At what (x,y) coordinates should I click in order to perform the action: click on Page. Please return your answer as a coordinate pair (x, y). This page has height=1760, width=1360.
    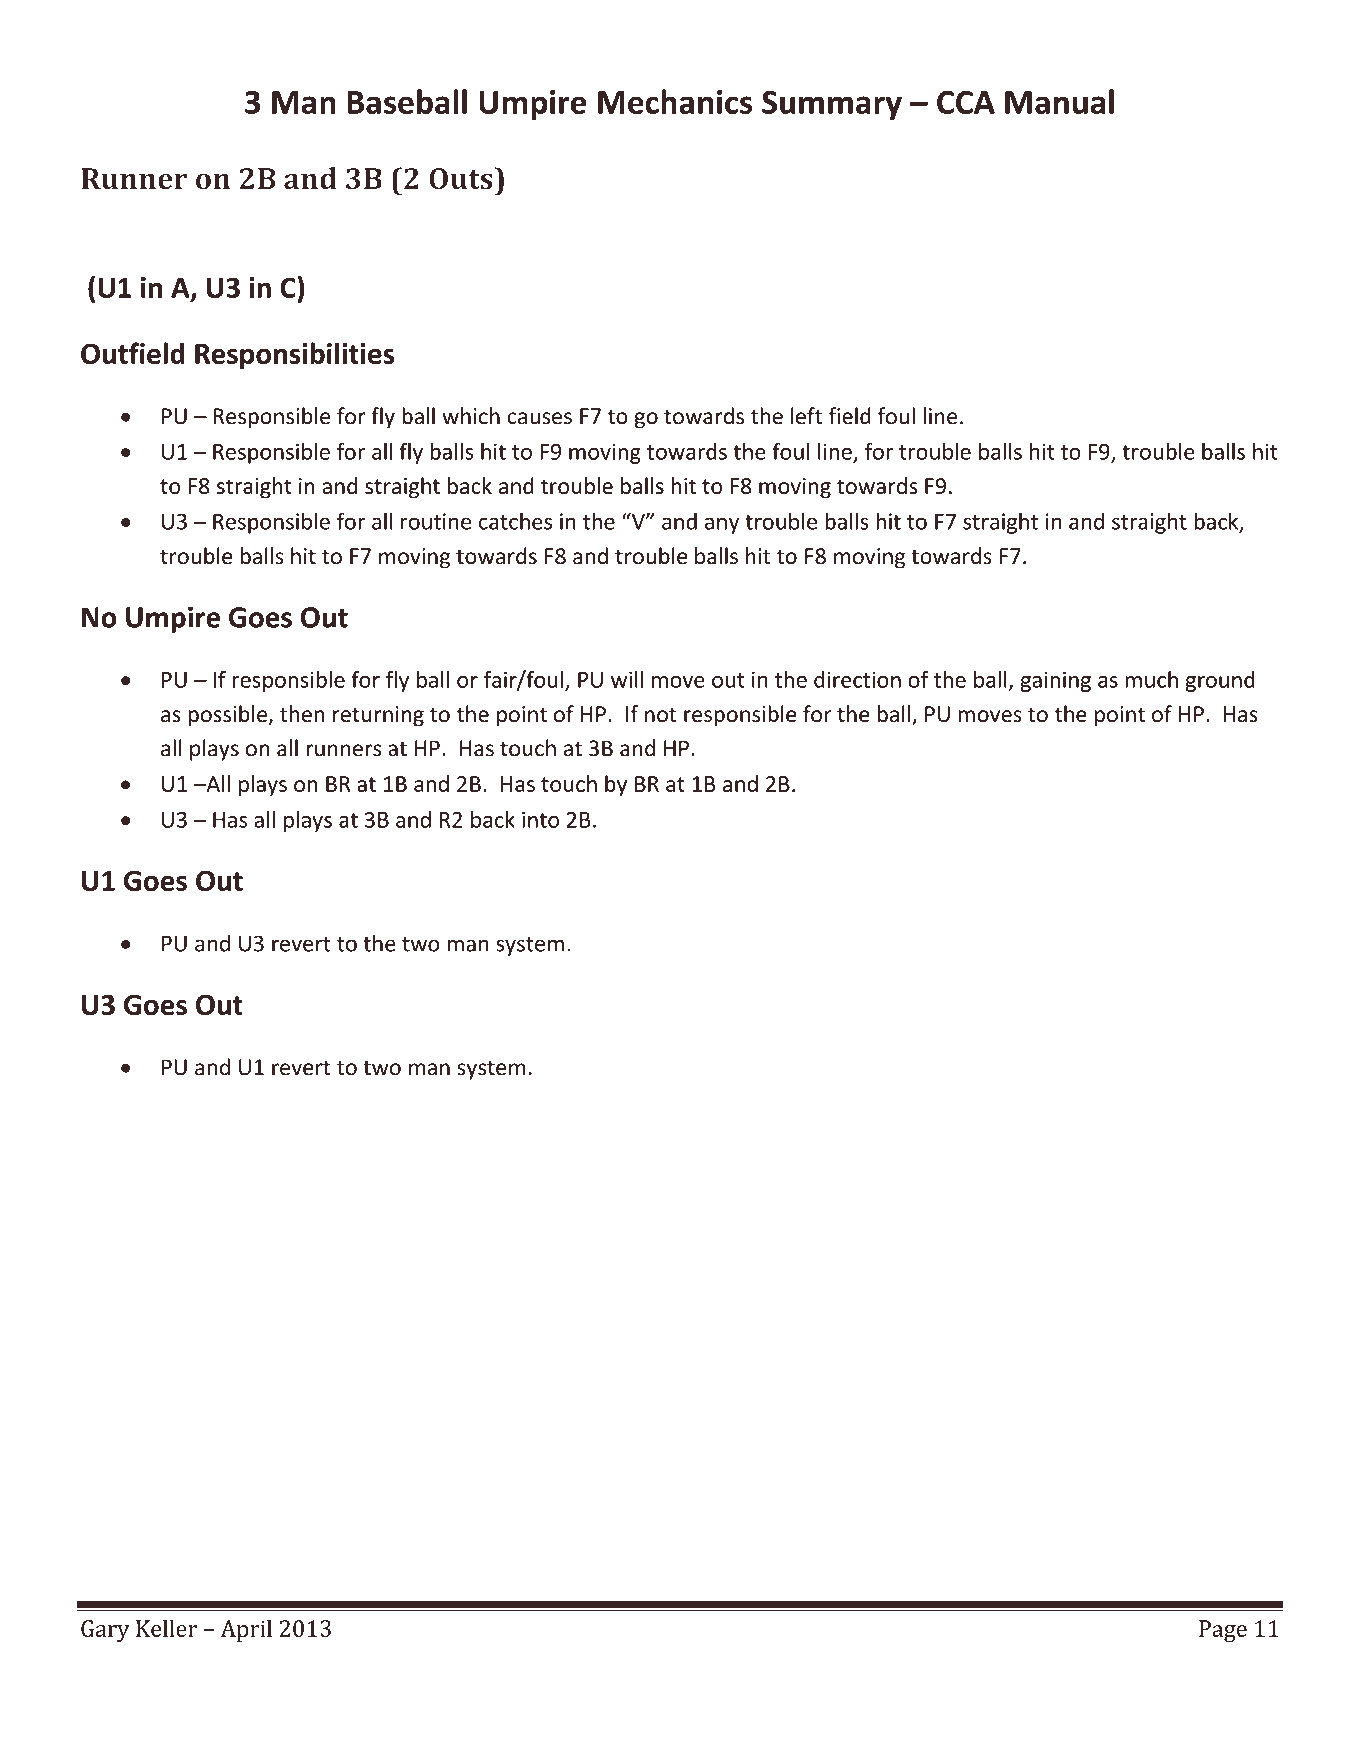
    Looking at the image, I should click on (1223, 1631).
